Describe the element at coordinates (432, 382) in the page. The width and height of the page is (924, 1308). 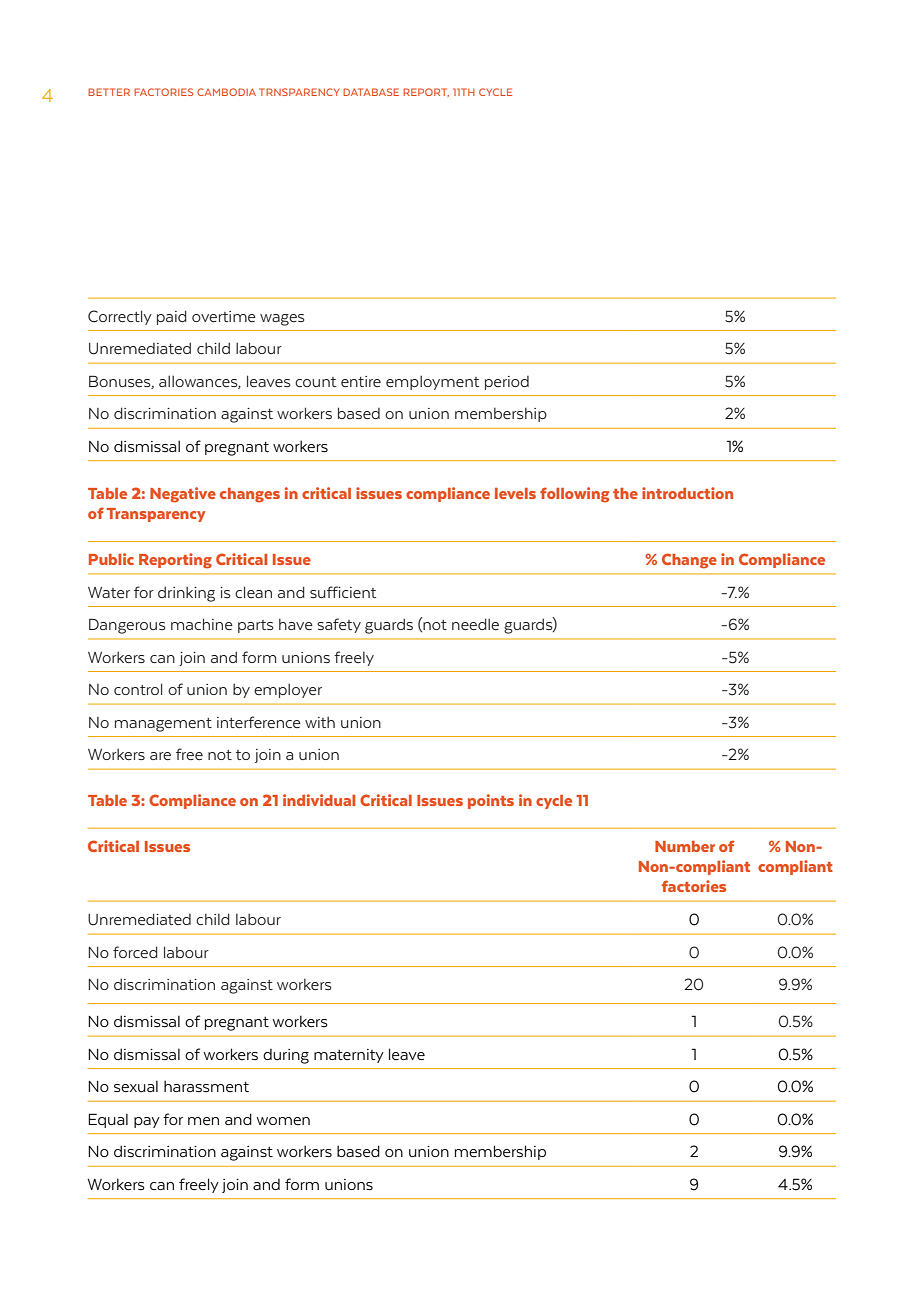
I see `employment` at that location.
